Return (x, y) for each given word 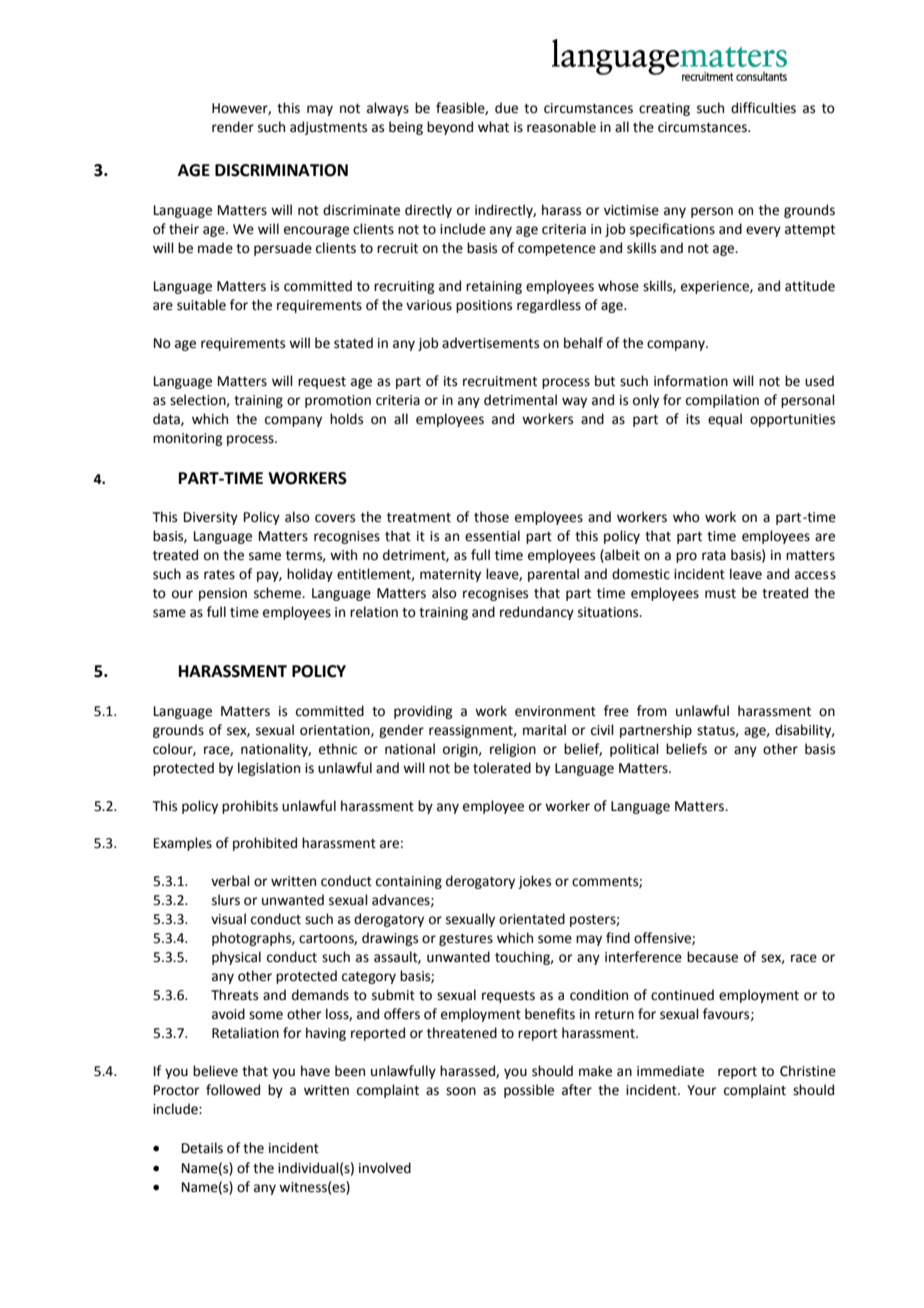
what (493, 127)
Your (702, 1090)
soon (461, 1091)
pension (223, 594)
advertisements (490, 343)
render (233, 127)
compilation (722, 401)
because (712, 957)
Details (202, 1148)
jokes (534, 882)
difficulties (763, 108)
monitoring (187, 439)
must (720, 594)
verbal (230, 881)
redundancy (537, 613)
